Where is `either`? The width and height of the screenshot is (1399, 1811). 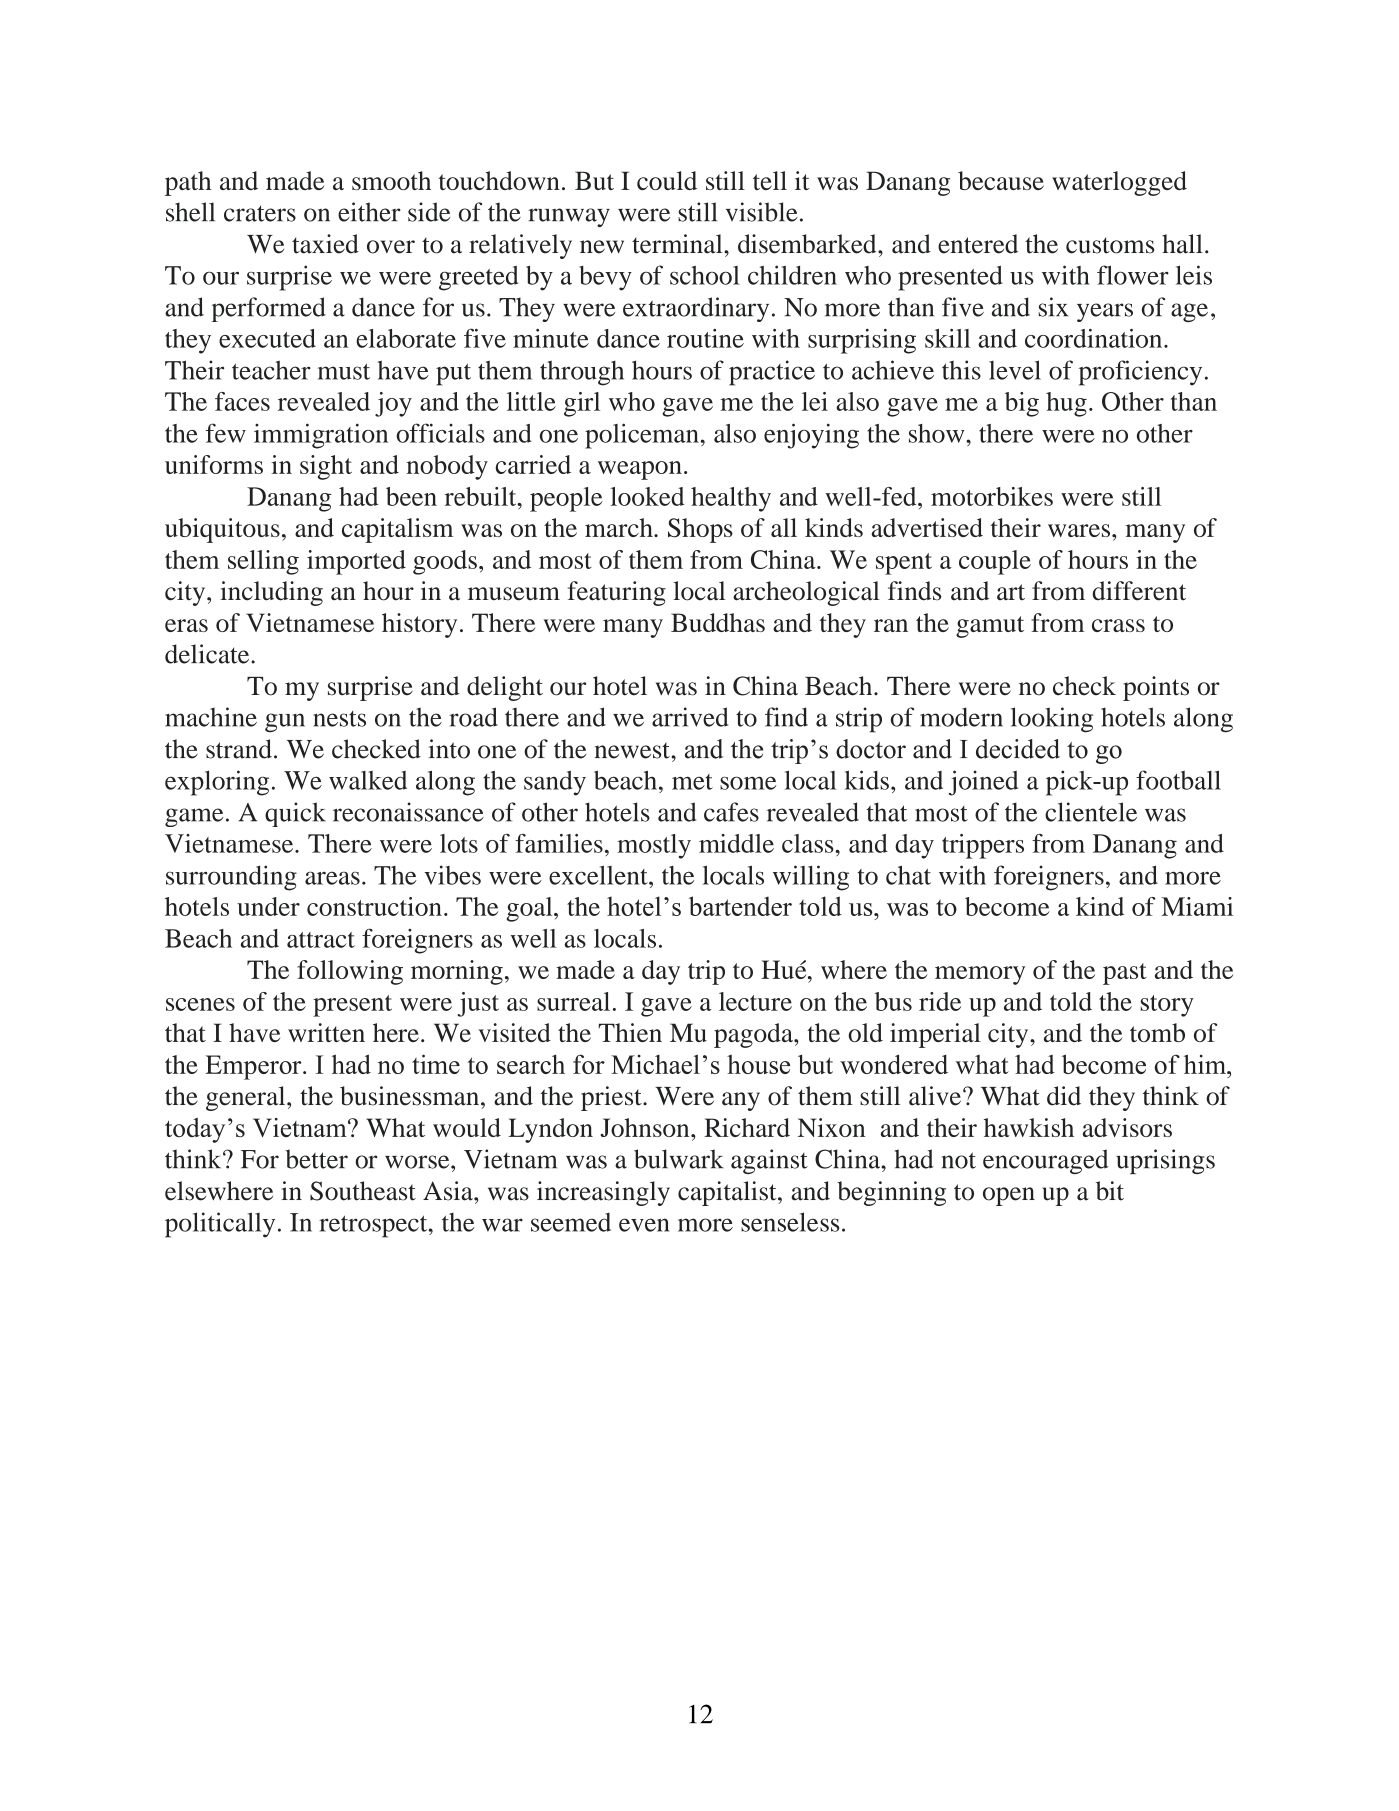
either is located at coordinates (369, 212).
